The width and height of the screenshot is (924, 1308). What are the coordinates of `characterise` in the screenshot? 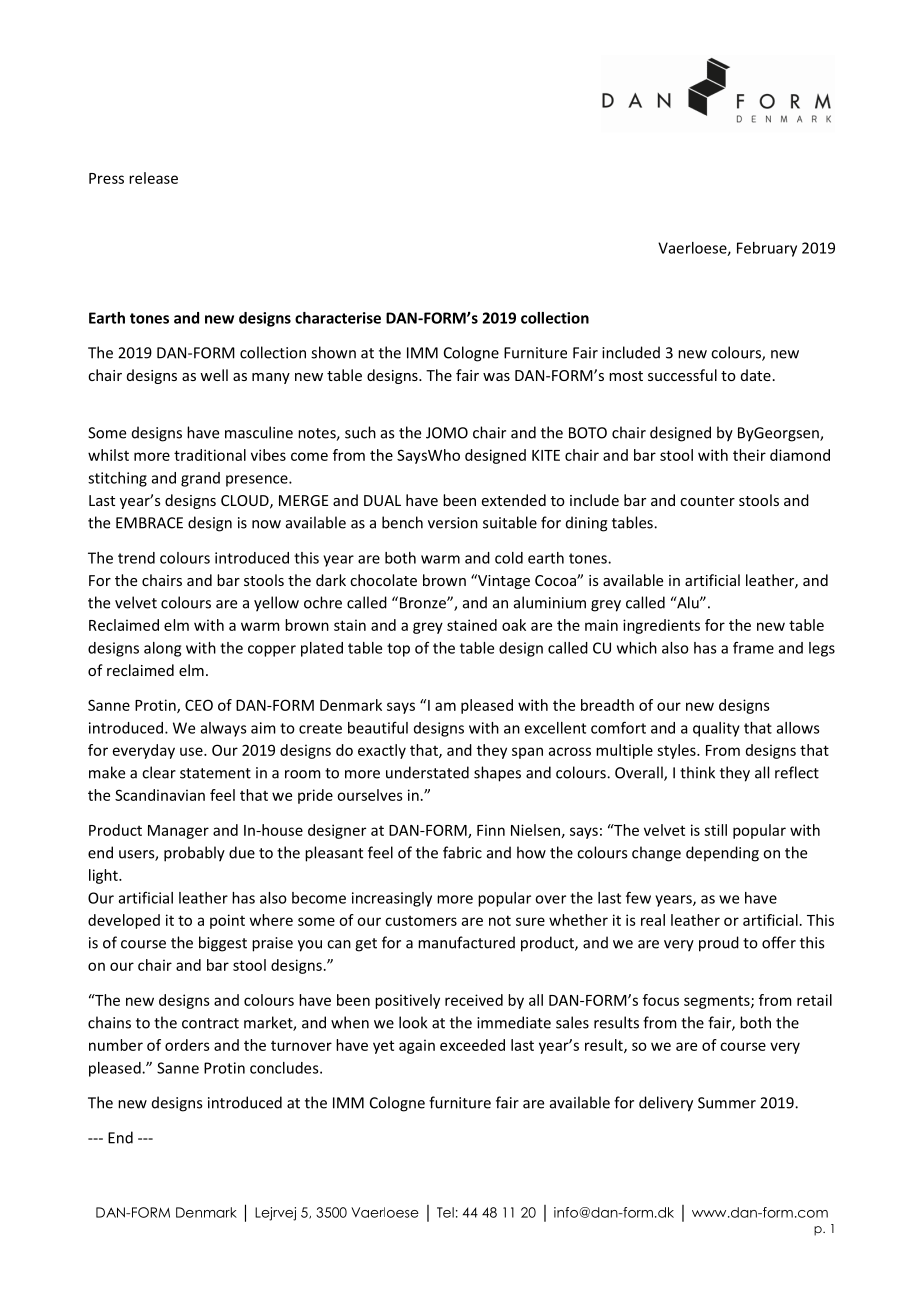 It's located at (338, 318).
